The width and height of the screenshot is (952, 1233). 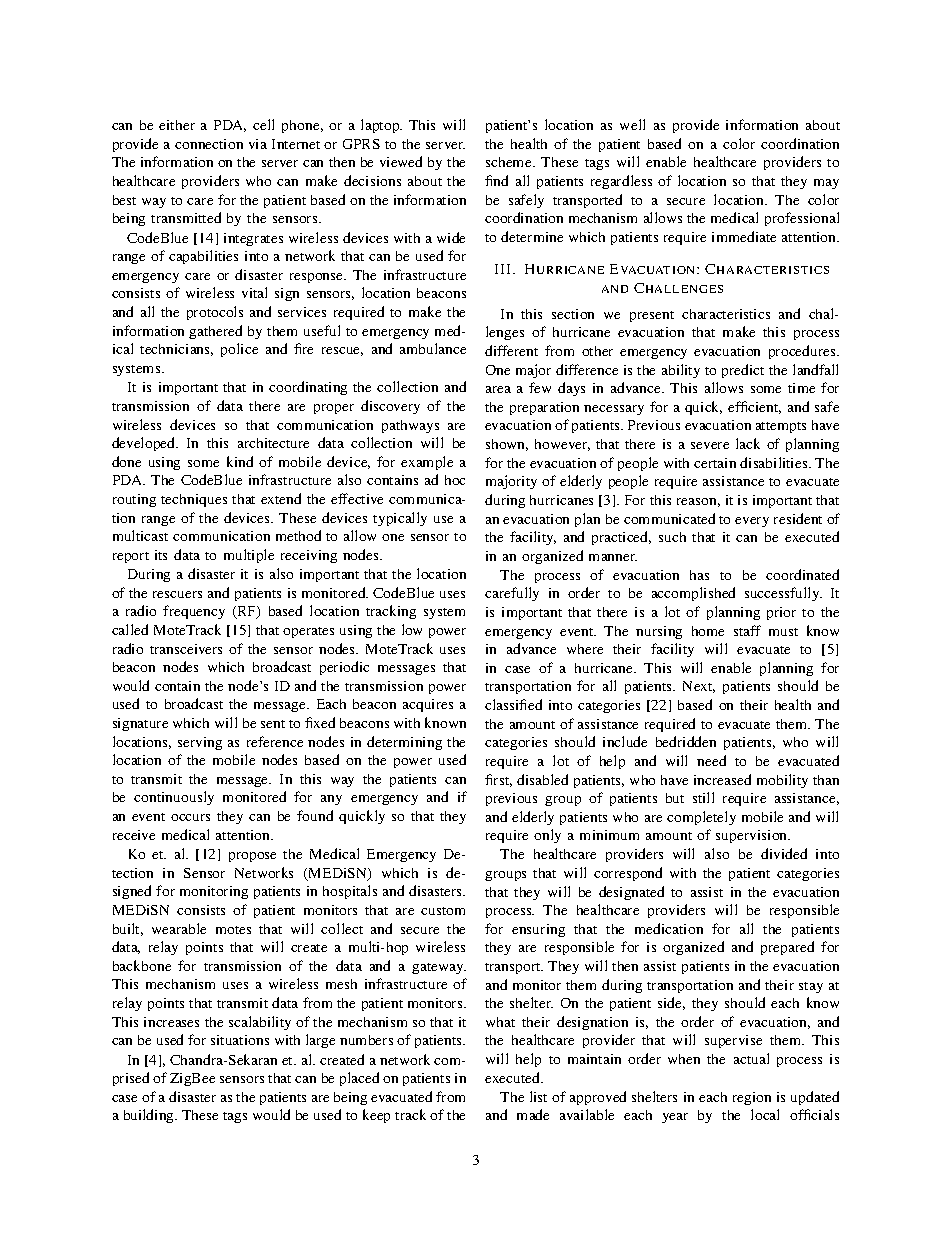 I want to click on area, so click(x=498, y=389).
